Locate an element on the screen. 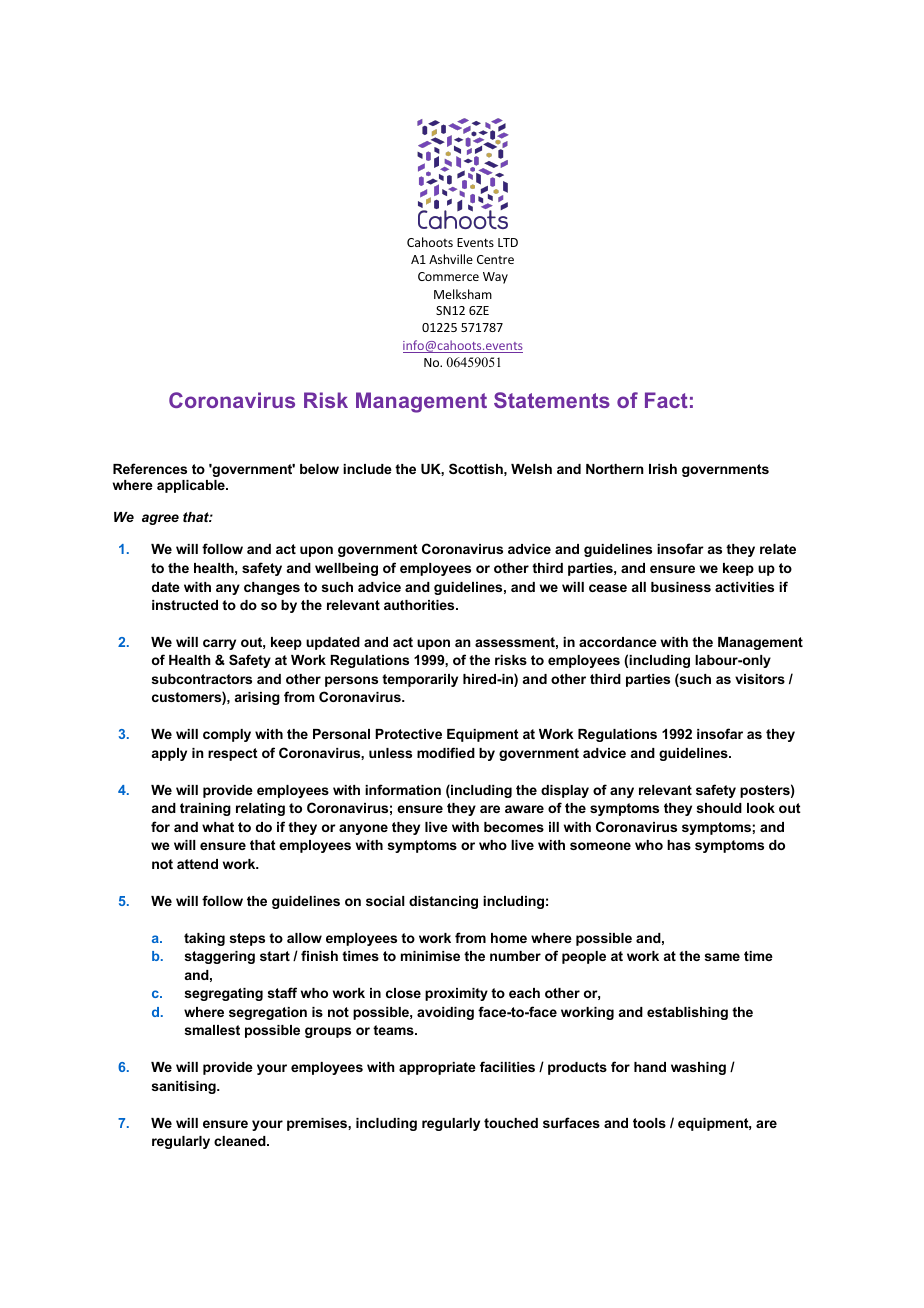 The width and height of the screenshot is (924, 1308). cleaned is located at coordinates (241, 1141).
